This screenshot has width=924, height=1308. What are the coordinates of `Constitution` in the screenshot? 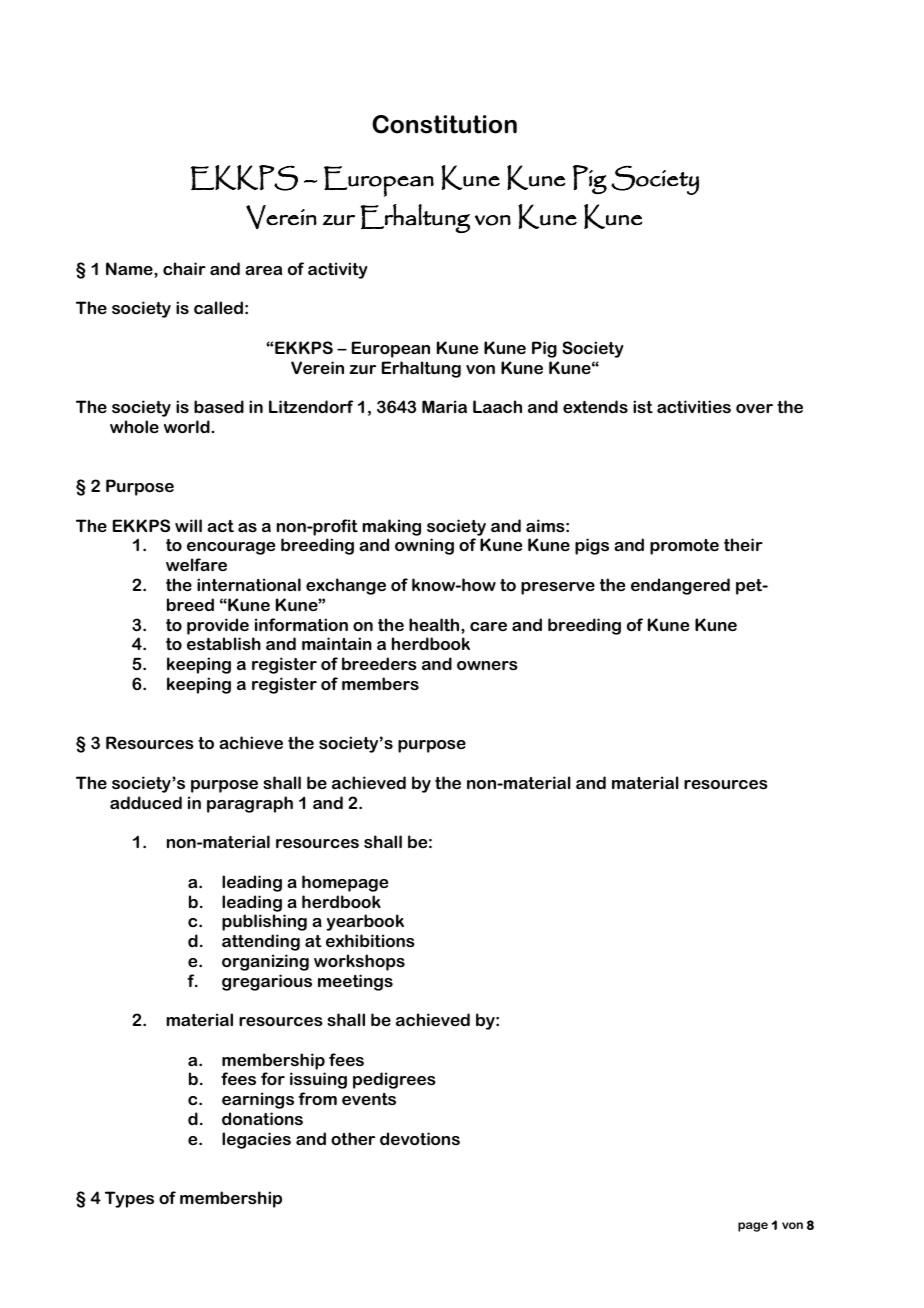 It's located at (444, 124).
